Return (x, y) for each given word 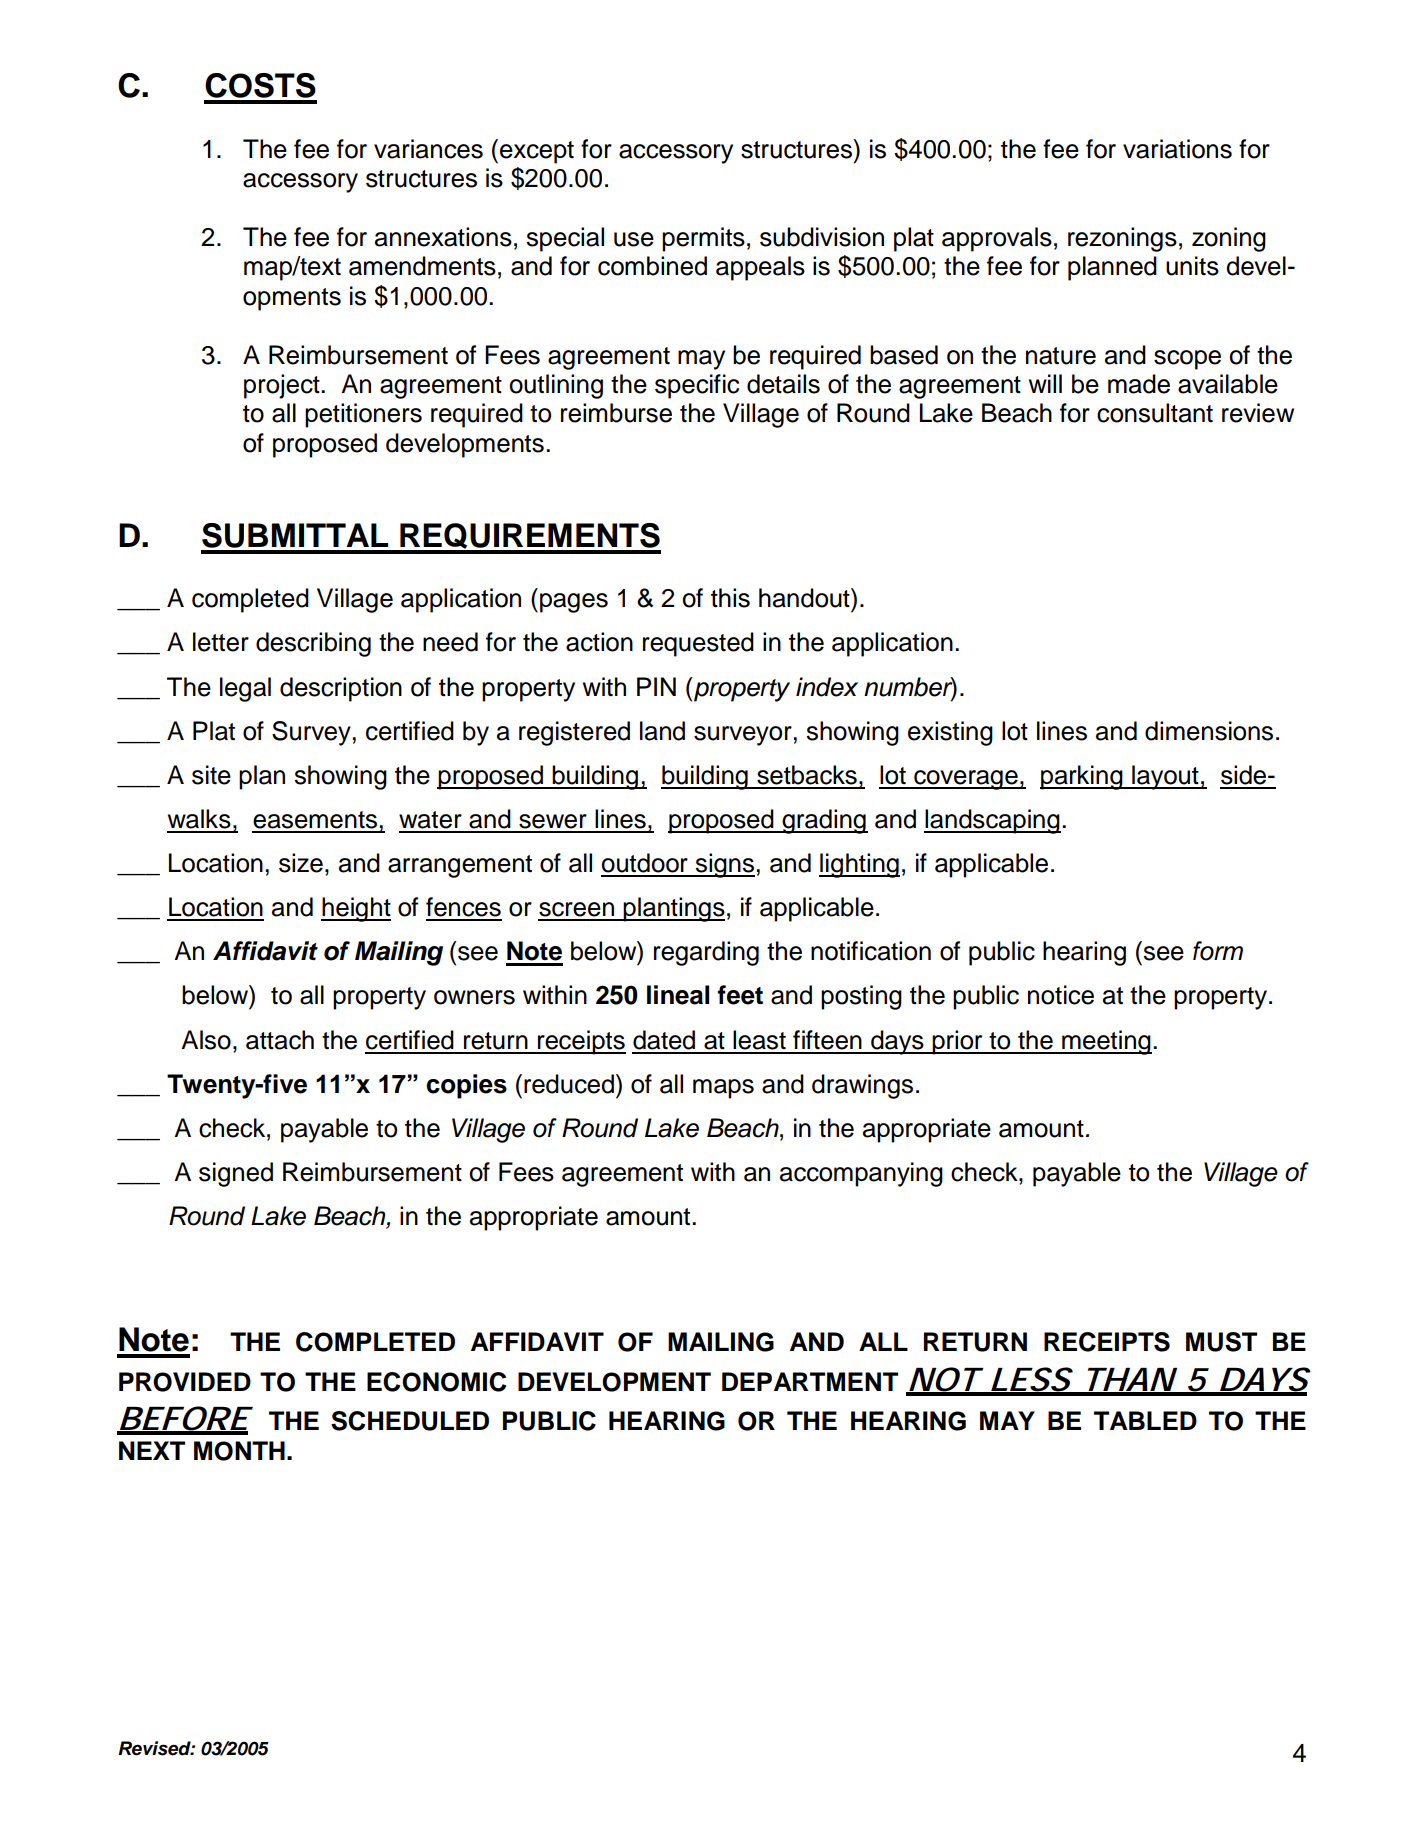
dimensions (1209, 731)
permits (703, 239)
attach (280, 1040)
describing (313, 644)
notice (1061, 995)
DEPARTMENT (810, 1381)
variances (428, 149)
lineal (678, 995)
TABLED (1145, 1420)
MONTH (239, 1451)
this (730, 598)
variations (1177, 149)
